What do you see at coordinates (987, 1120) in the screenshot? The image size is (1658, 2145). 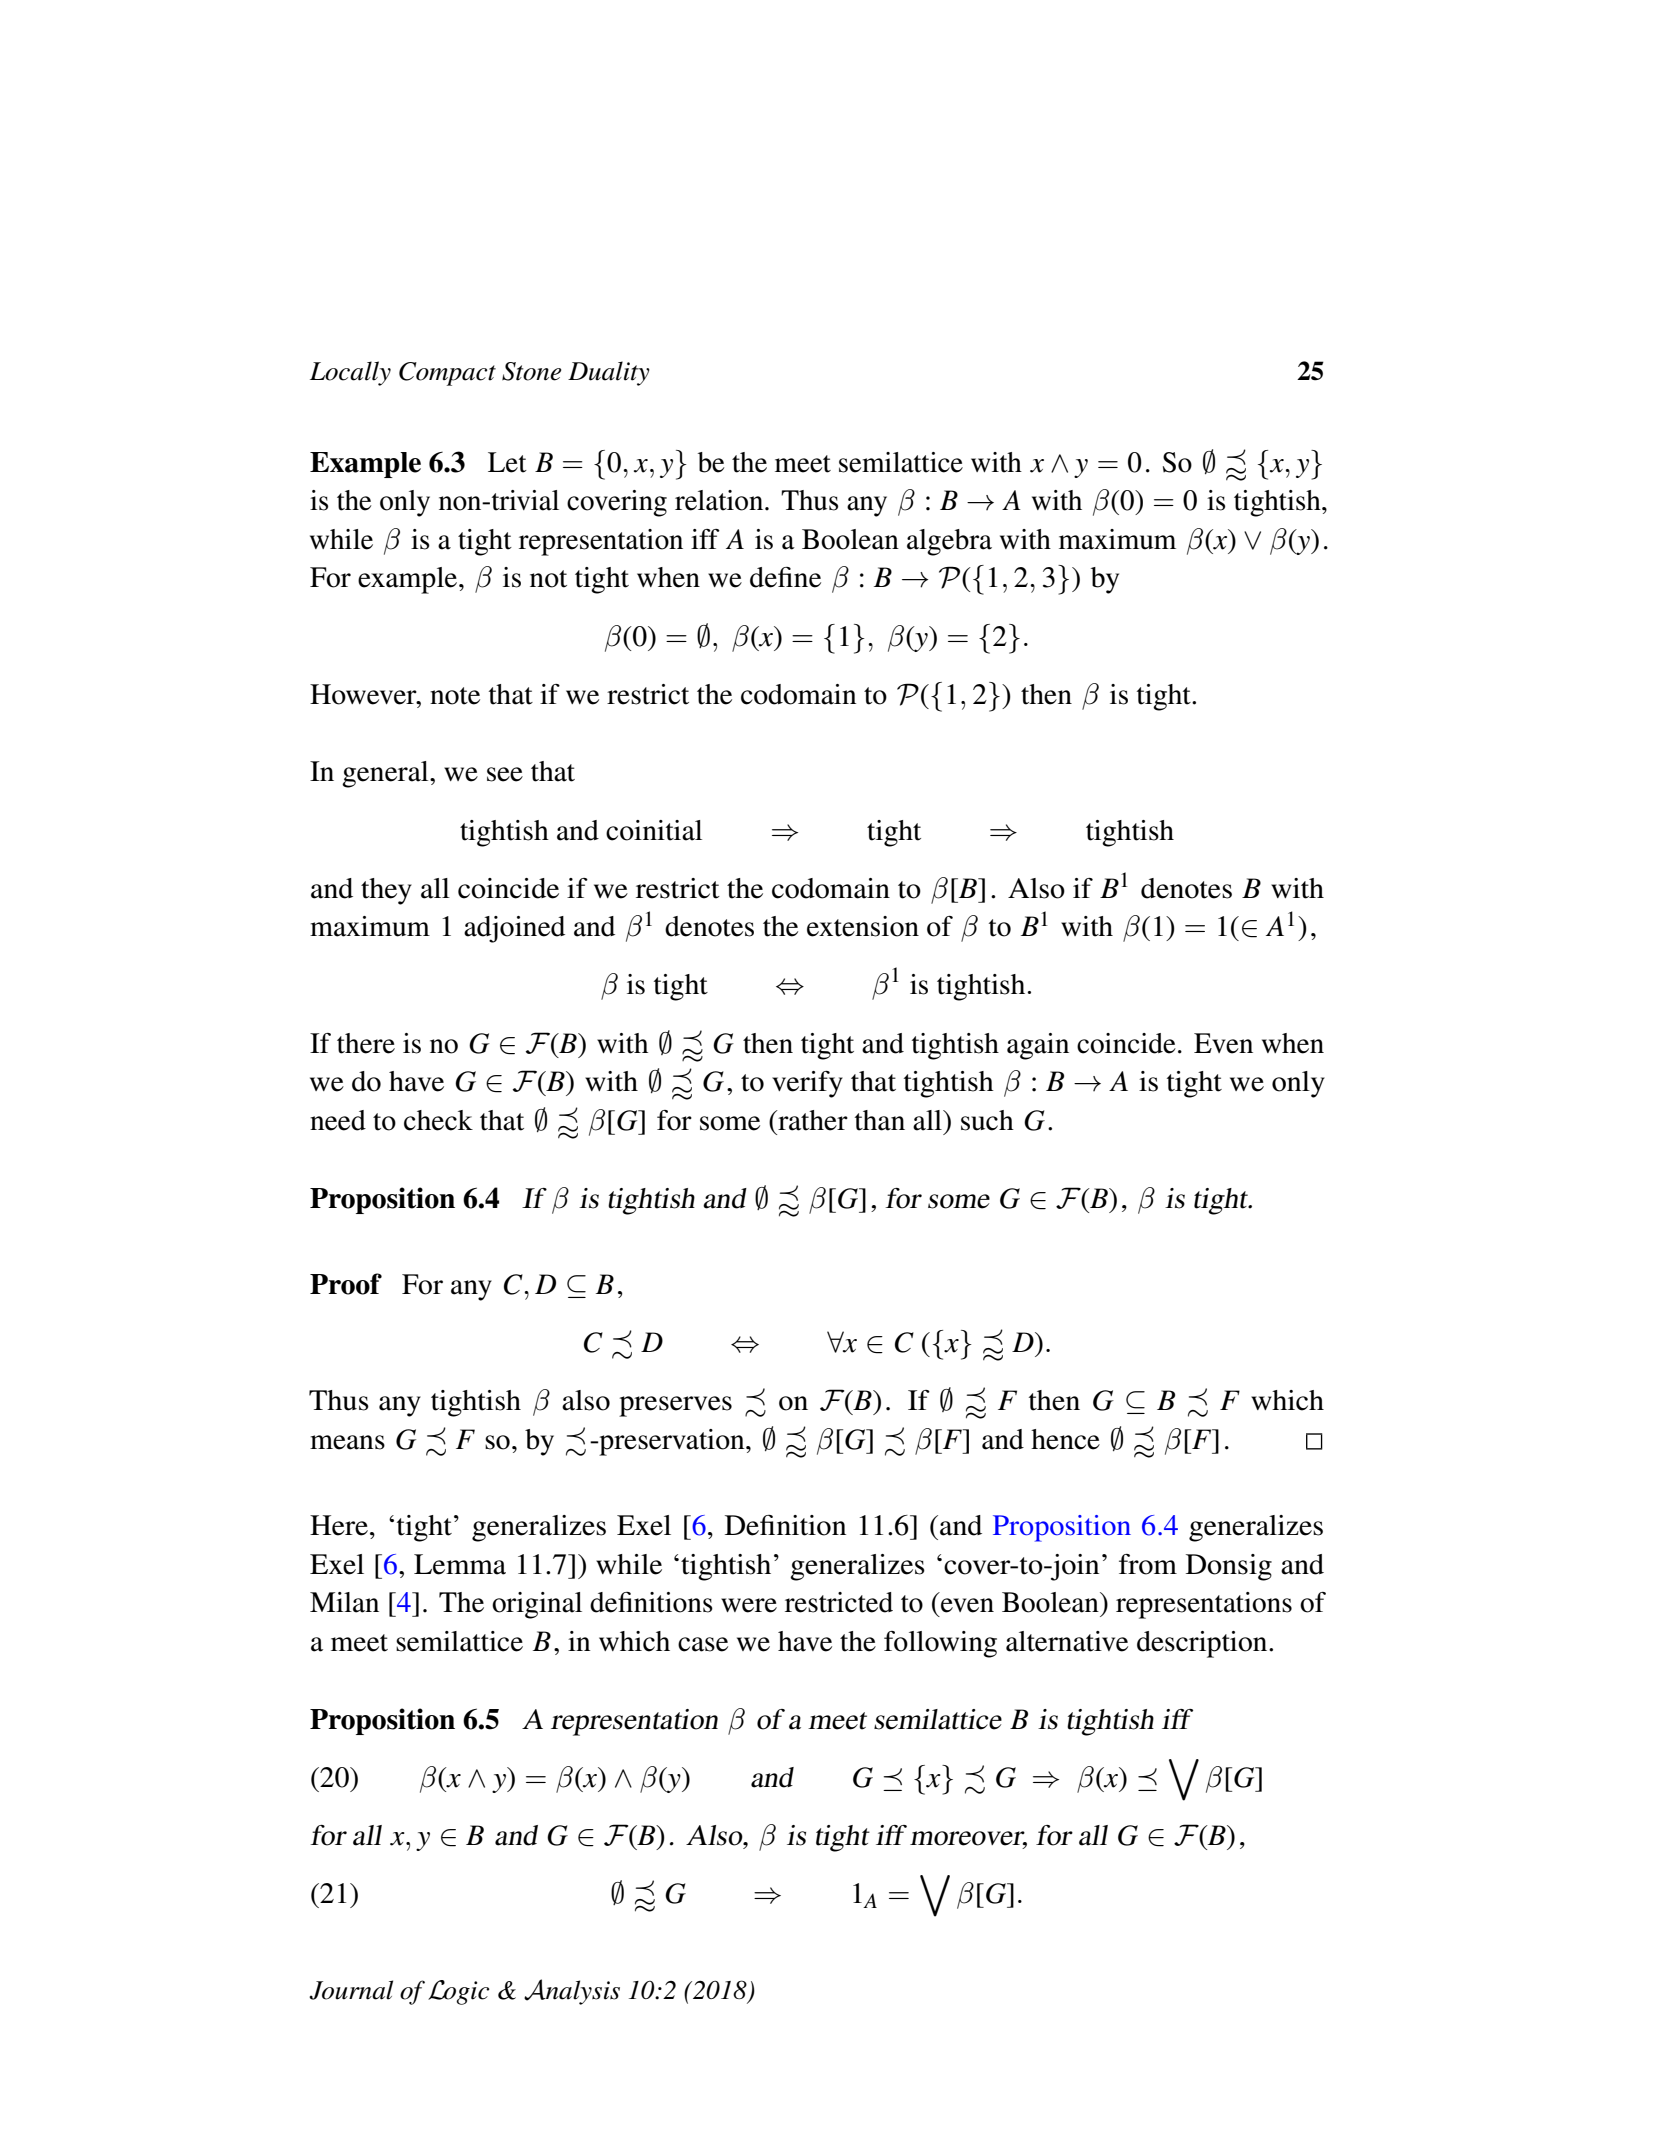 I see `such` at bounding box center [987, 1120].
